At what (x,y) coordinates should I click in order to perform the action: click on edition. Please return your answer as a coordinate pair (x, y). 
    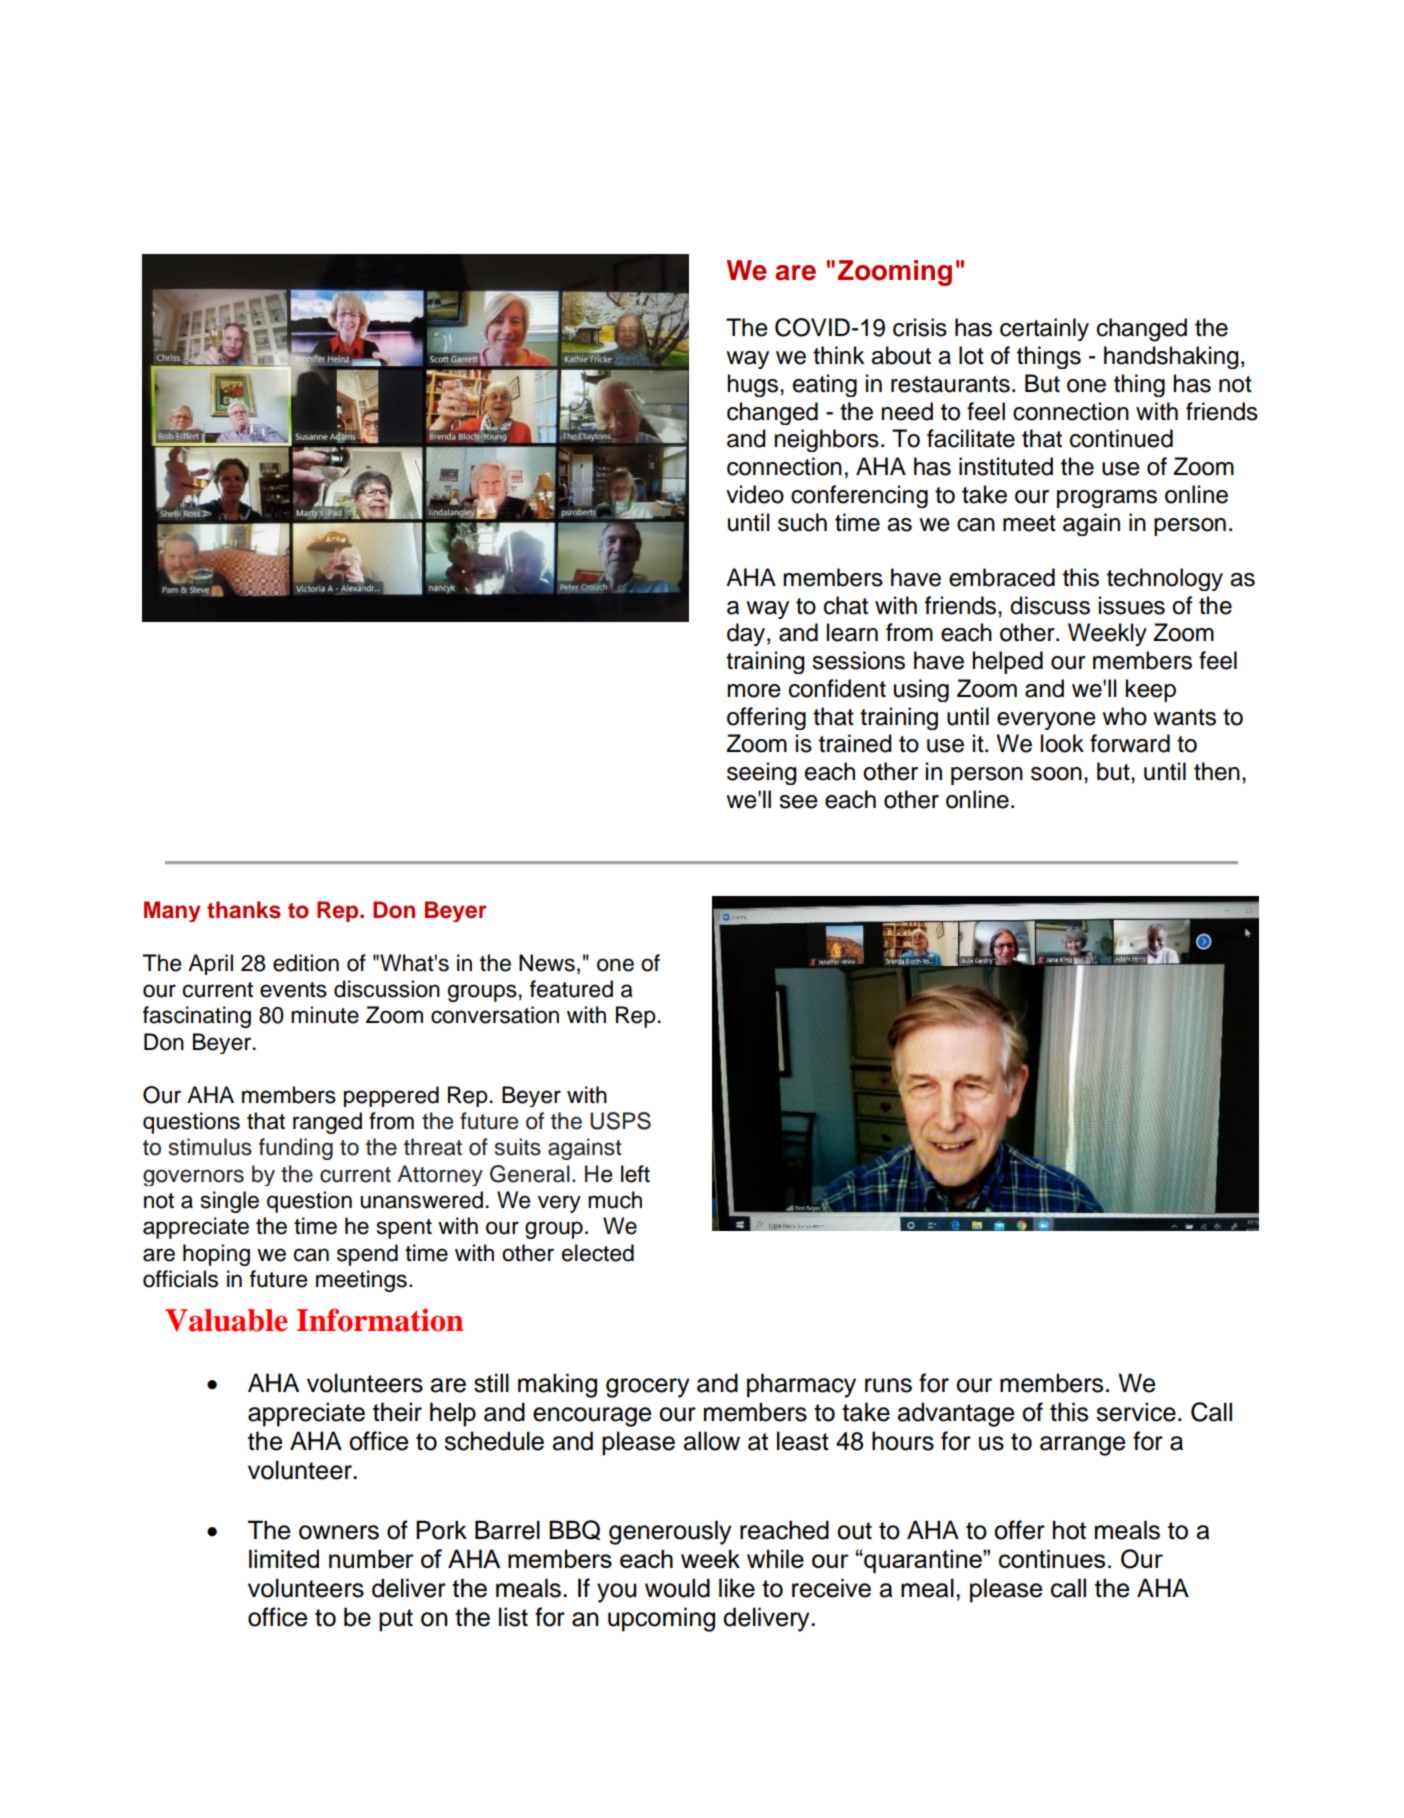
    Looking at the image, I should click on (306, 963).
